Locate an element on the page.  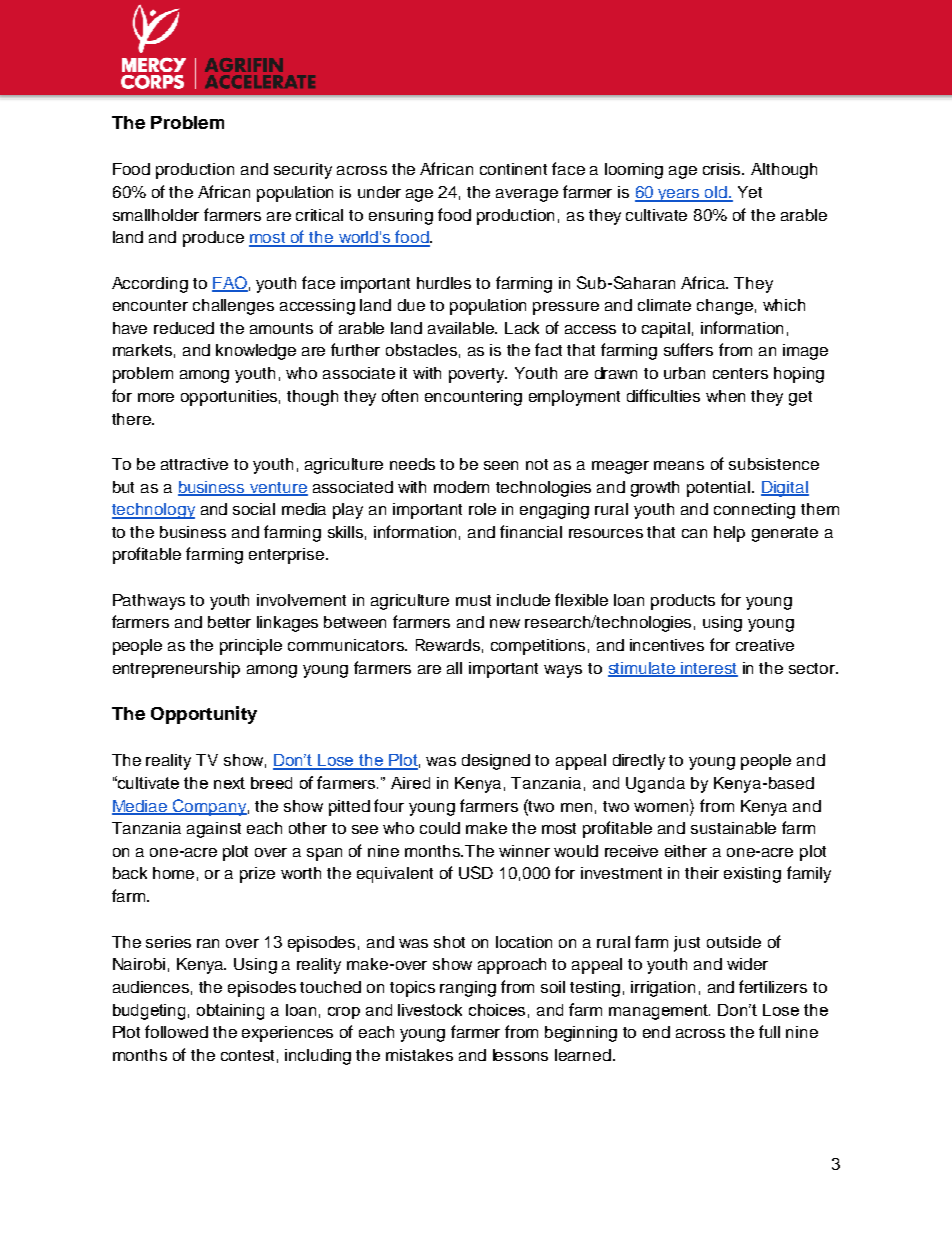
designed is located at coordinates (496, 762).
